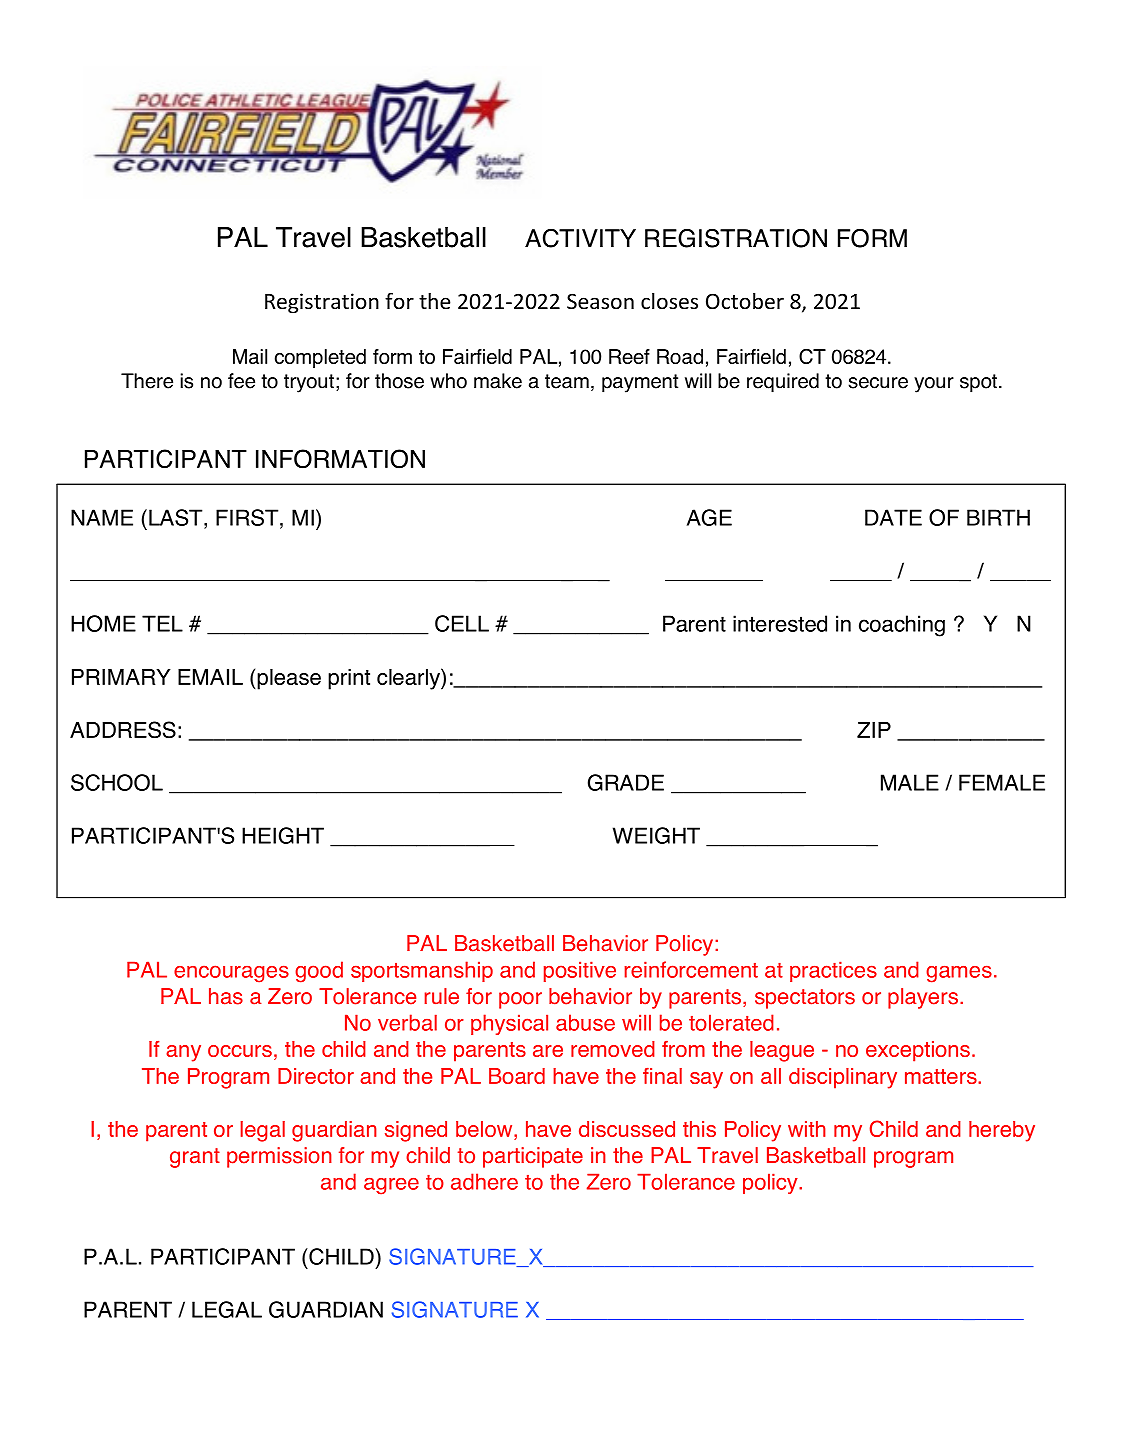 Image resolution: width=1124 pixels, height=1455 pixels. I want to click on ADDRESS, so click(123, 730).
